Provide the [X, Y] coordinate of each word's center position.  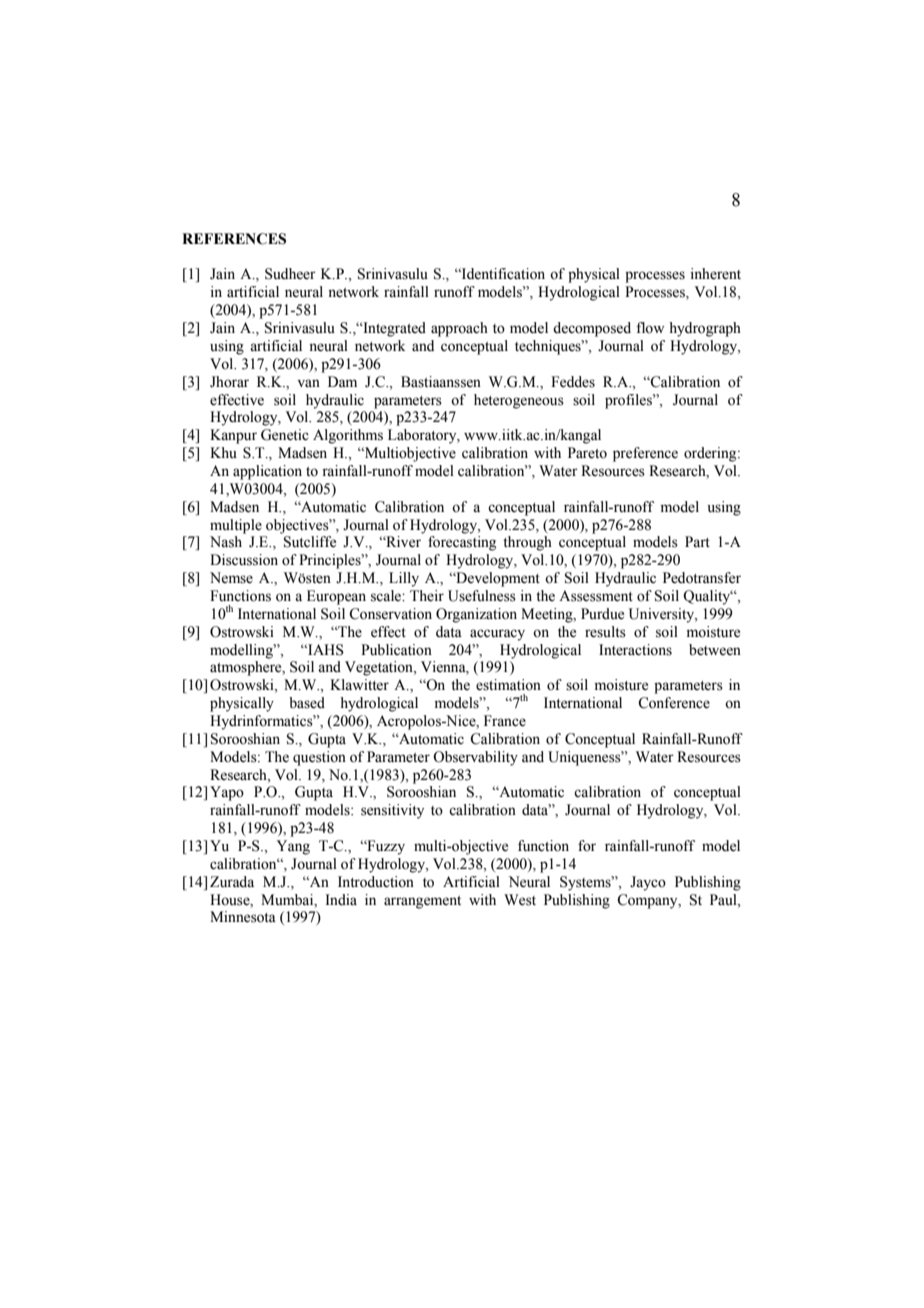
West [520, 900]
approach [459, 329]
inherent [716, 274]
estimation [508, 685]
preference [645, 454]
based [307, 703]
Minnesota [243, 917]
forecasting [462, 543]
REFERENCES [234, 239]
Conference [674, 703]
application [267, 472]
